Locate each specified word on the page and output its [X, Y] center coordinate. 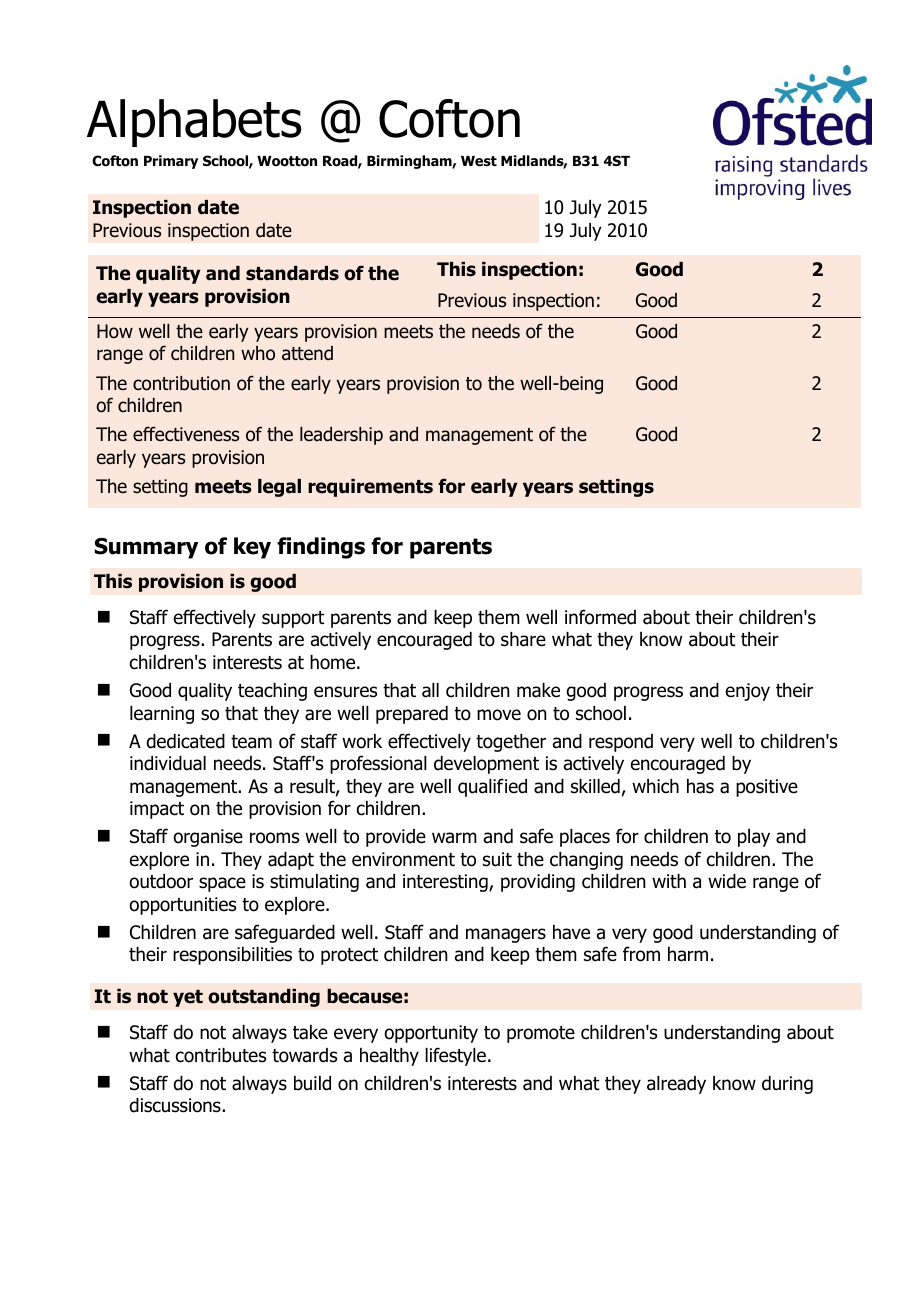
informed [600, 617]
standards [292, 273]
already [676, 1085]
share [523, 639]
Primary [171, 162]
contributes [221, 1055]
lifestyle [455, 1056]
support [293, 619]
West [479, 161]
